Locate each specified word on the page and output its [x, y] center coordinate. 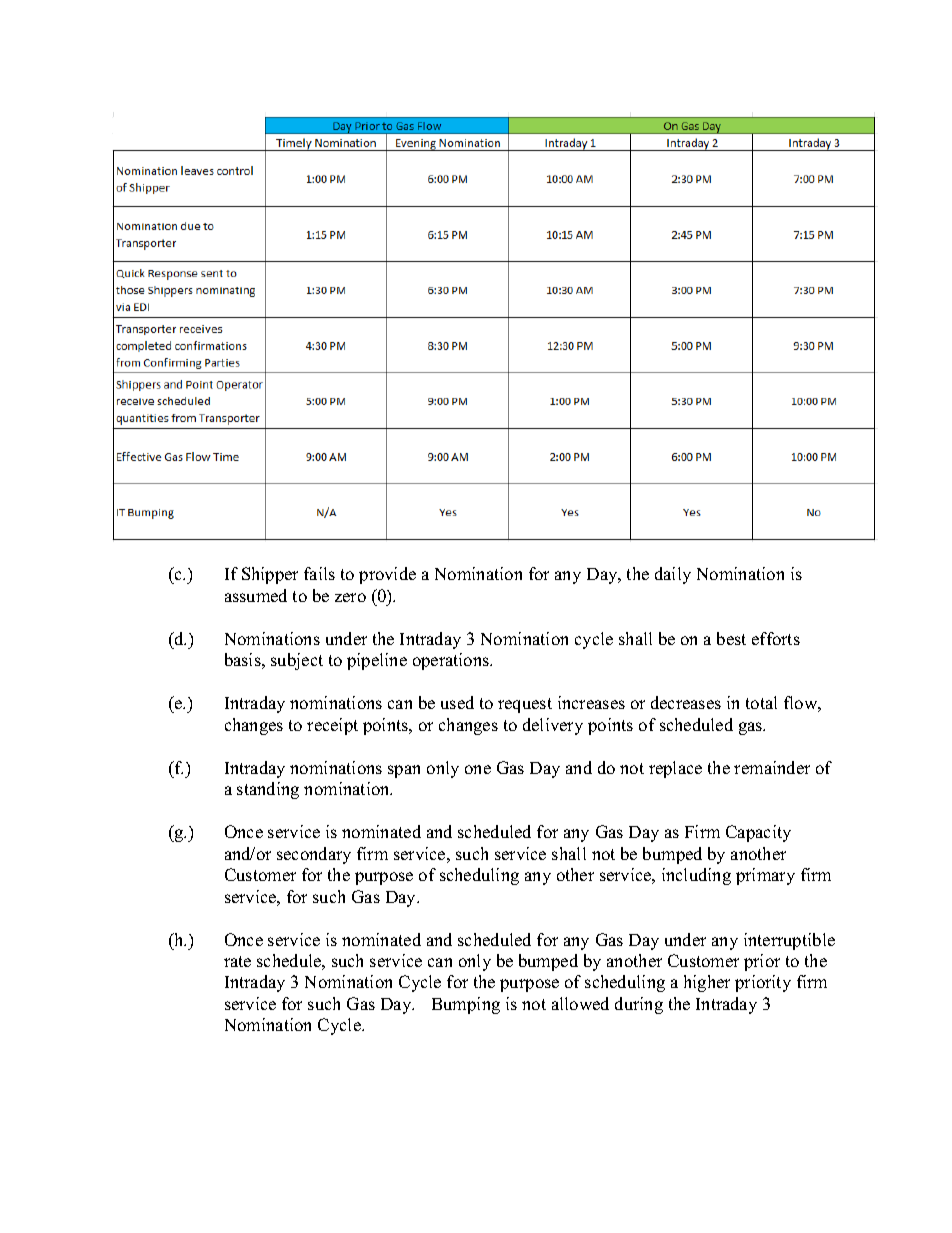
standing [268, 790]
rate [237, 961]
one [478, 769]
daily [673, 575]
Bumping [466, 1005]
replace [675, 769]
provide [387, 575]
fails [319, 573]
